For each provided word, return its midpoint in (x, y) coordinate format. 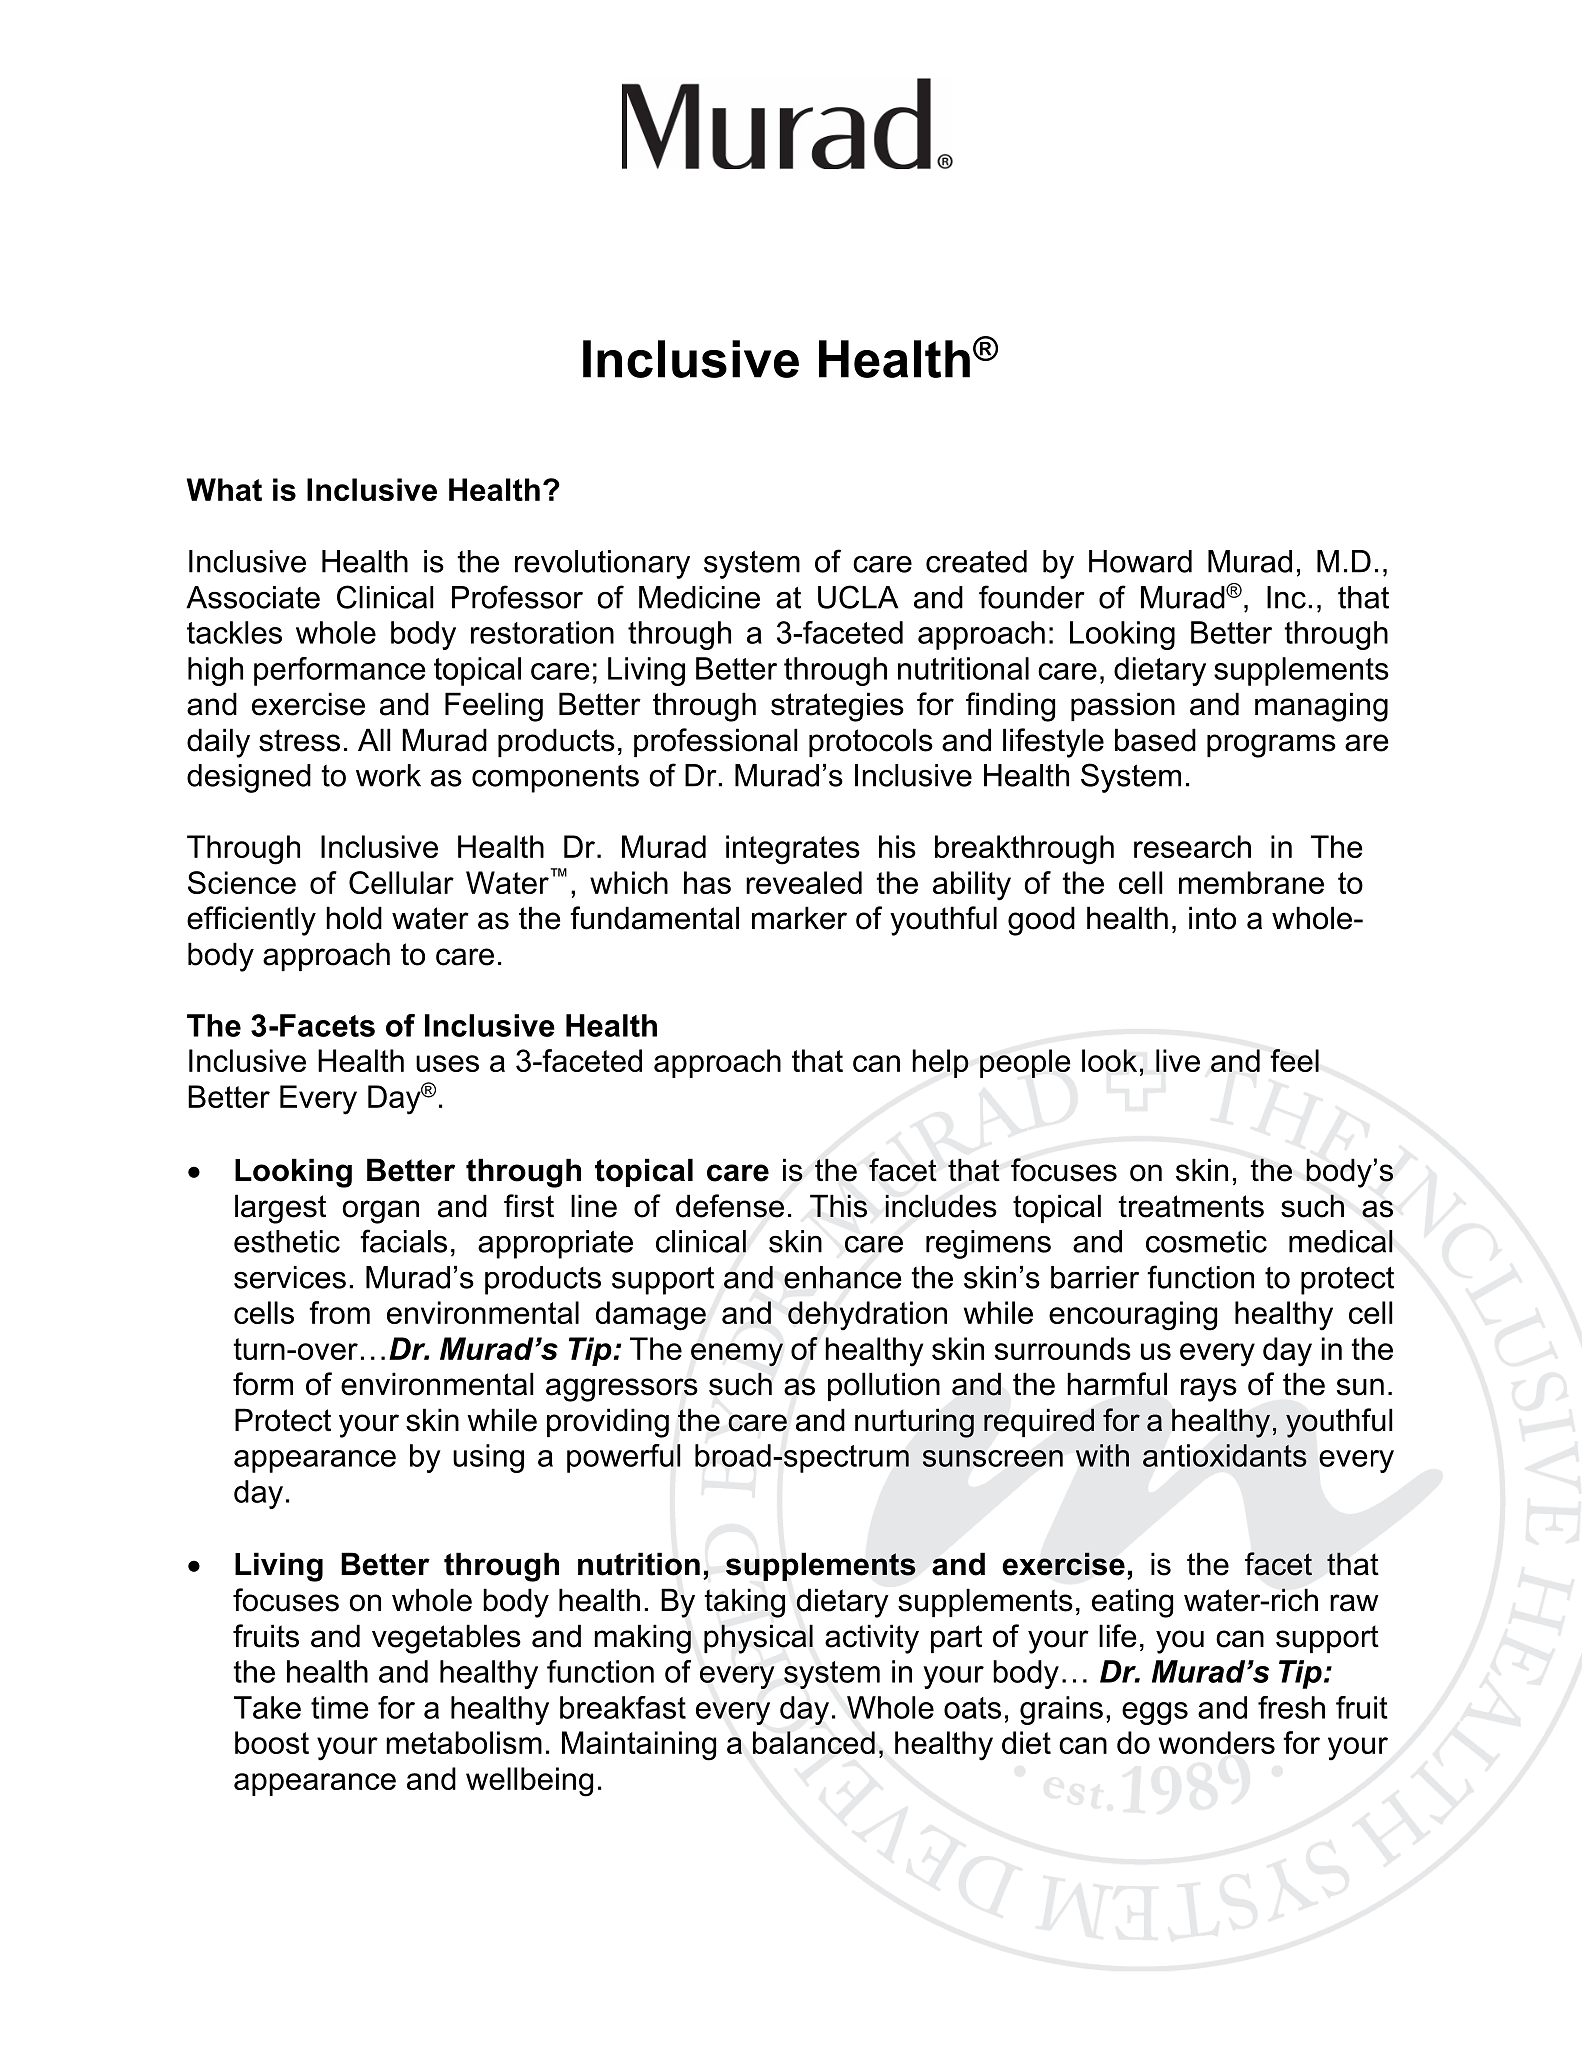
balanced (814, 1742)
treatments (1191, 1206)
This (838, 1206)
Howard (1140, 561)
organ (381, 1212)
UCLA (858, 597)
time (340, 1707)
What (224, 489)
